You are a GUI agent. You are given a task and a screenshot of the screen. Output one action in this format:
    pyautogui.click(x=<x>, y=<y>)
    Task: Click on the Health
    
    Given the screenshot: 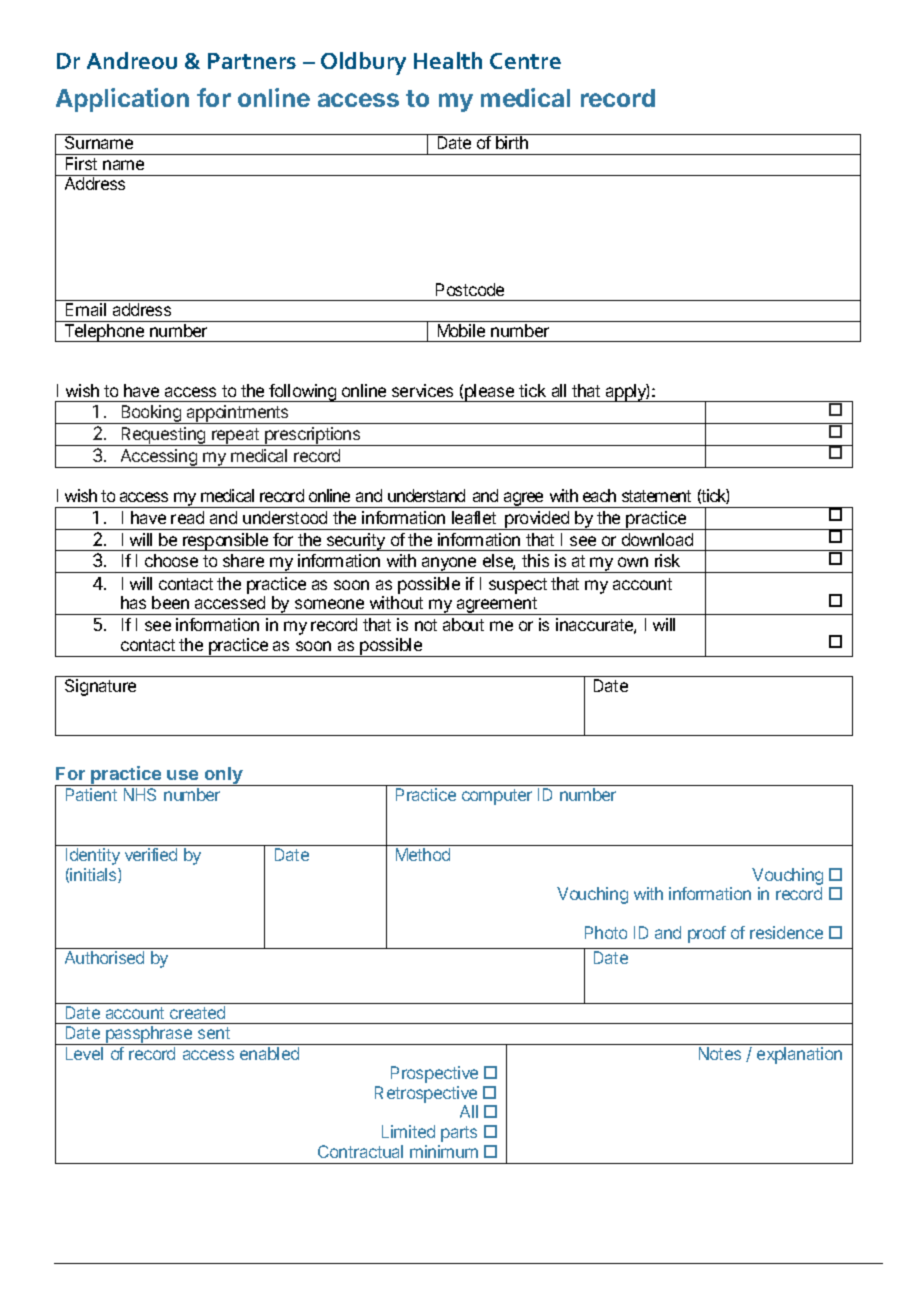 What is the action you would take?
    pyautogui.click(x=448, y=60)
